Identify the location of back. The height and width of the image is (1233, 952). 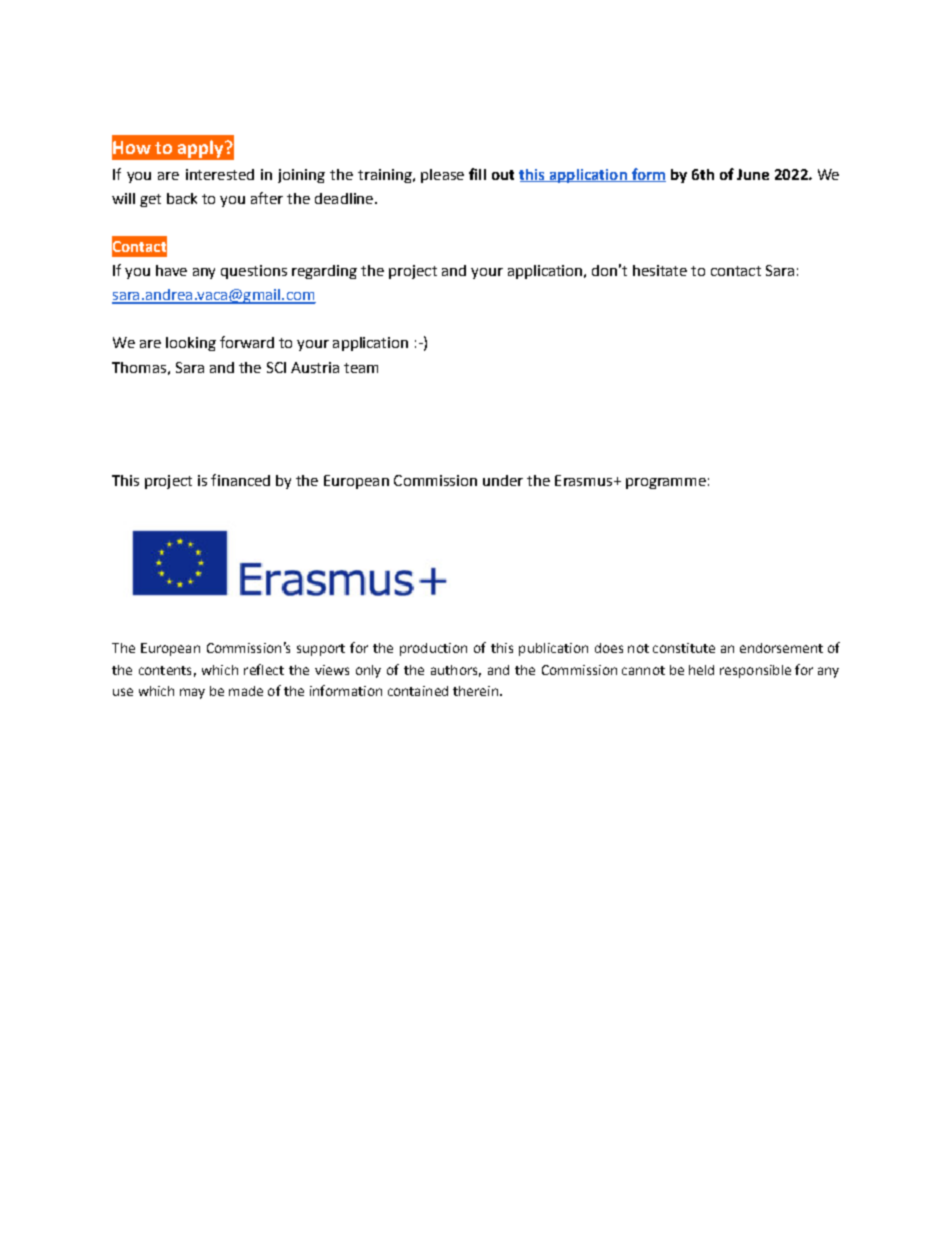
(182, 198).
